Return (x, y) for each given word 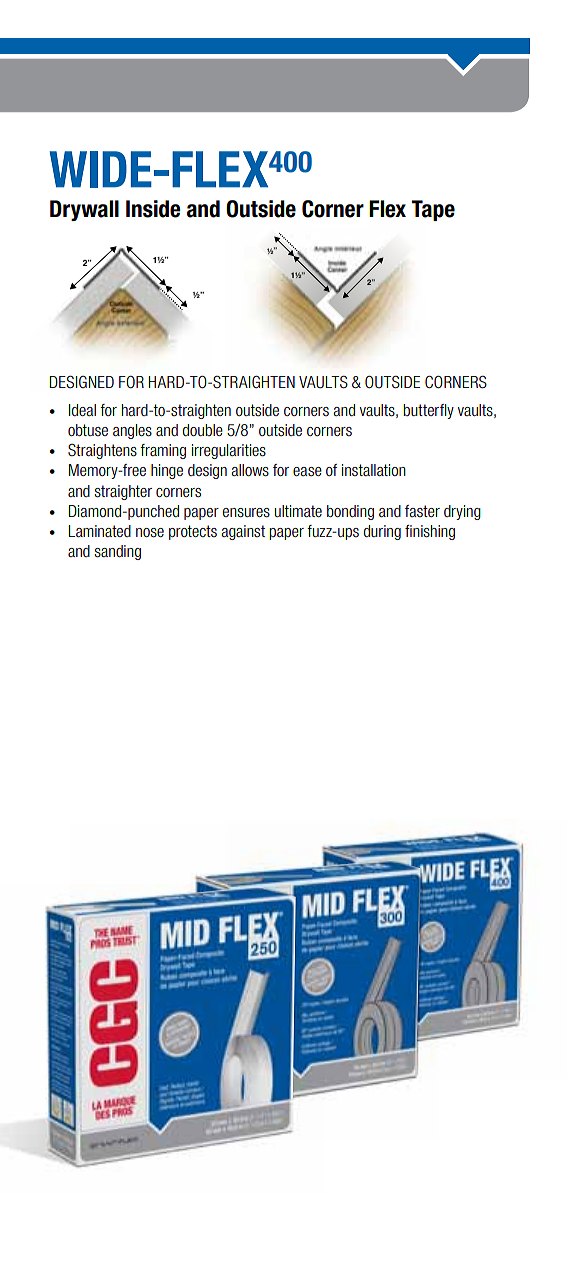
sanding (117, 552)
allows (250, 470)
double (203, 430)
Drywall (84, 210)
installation (374, 470)
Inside (153, 209)
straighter (123, 492)
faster (422, 511)
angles (132, 431)
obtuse (88, 430)
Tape (433, 210)
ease (307, 472)
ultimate (298, 511)
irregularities (229, 451)
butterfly (428, 411)
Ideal (82, 410)
